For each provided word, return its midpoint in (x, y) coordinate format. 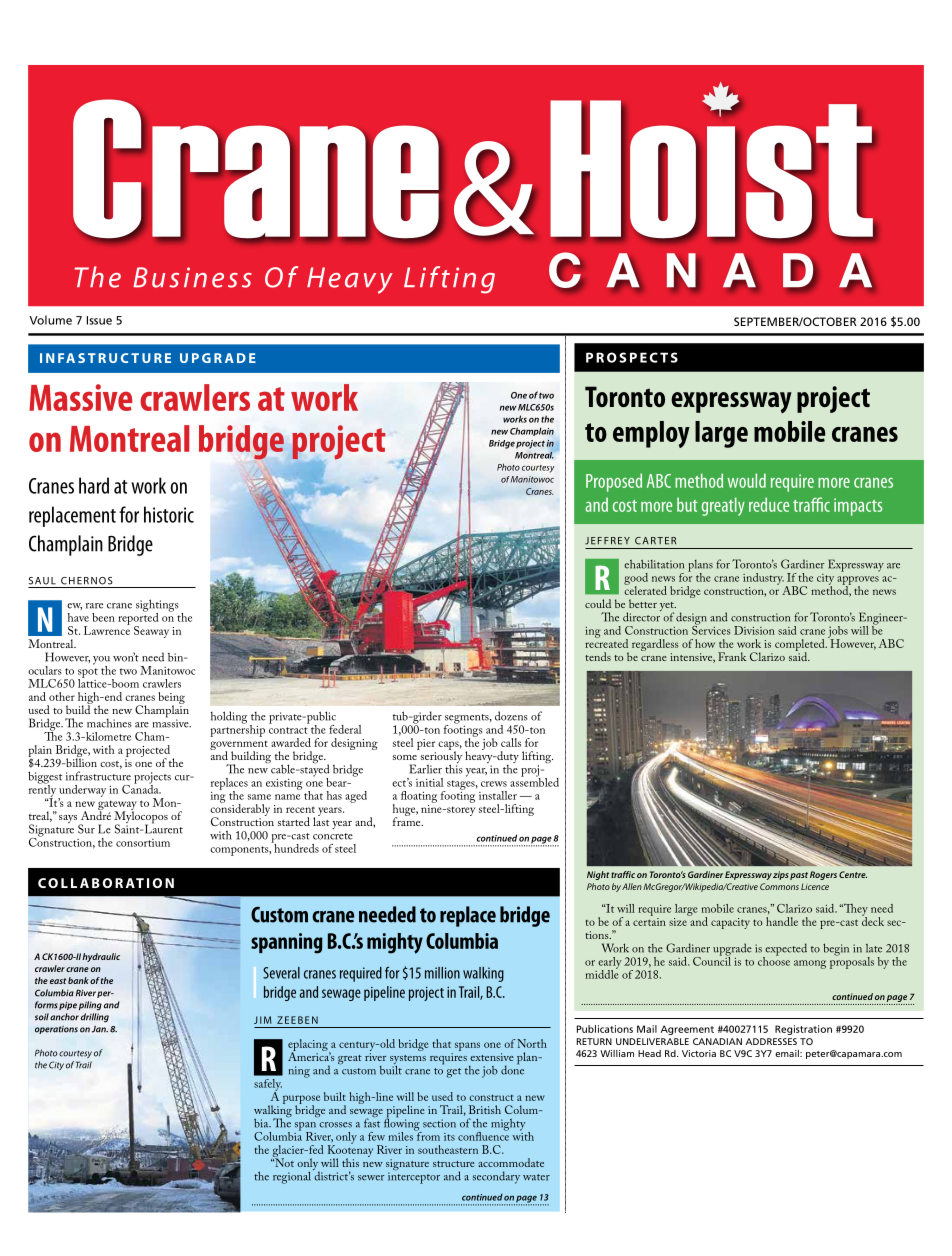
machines (109, 723)
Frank (732, 656)
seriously (440, 757)
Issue (99, 320)
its (449, 1137)
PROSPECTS (632, 357)
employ (651, 434)
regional (292, 1177)
